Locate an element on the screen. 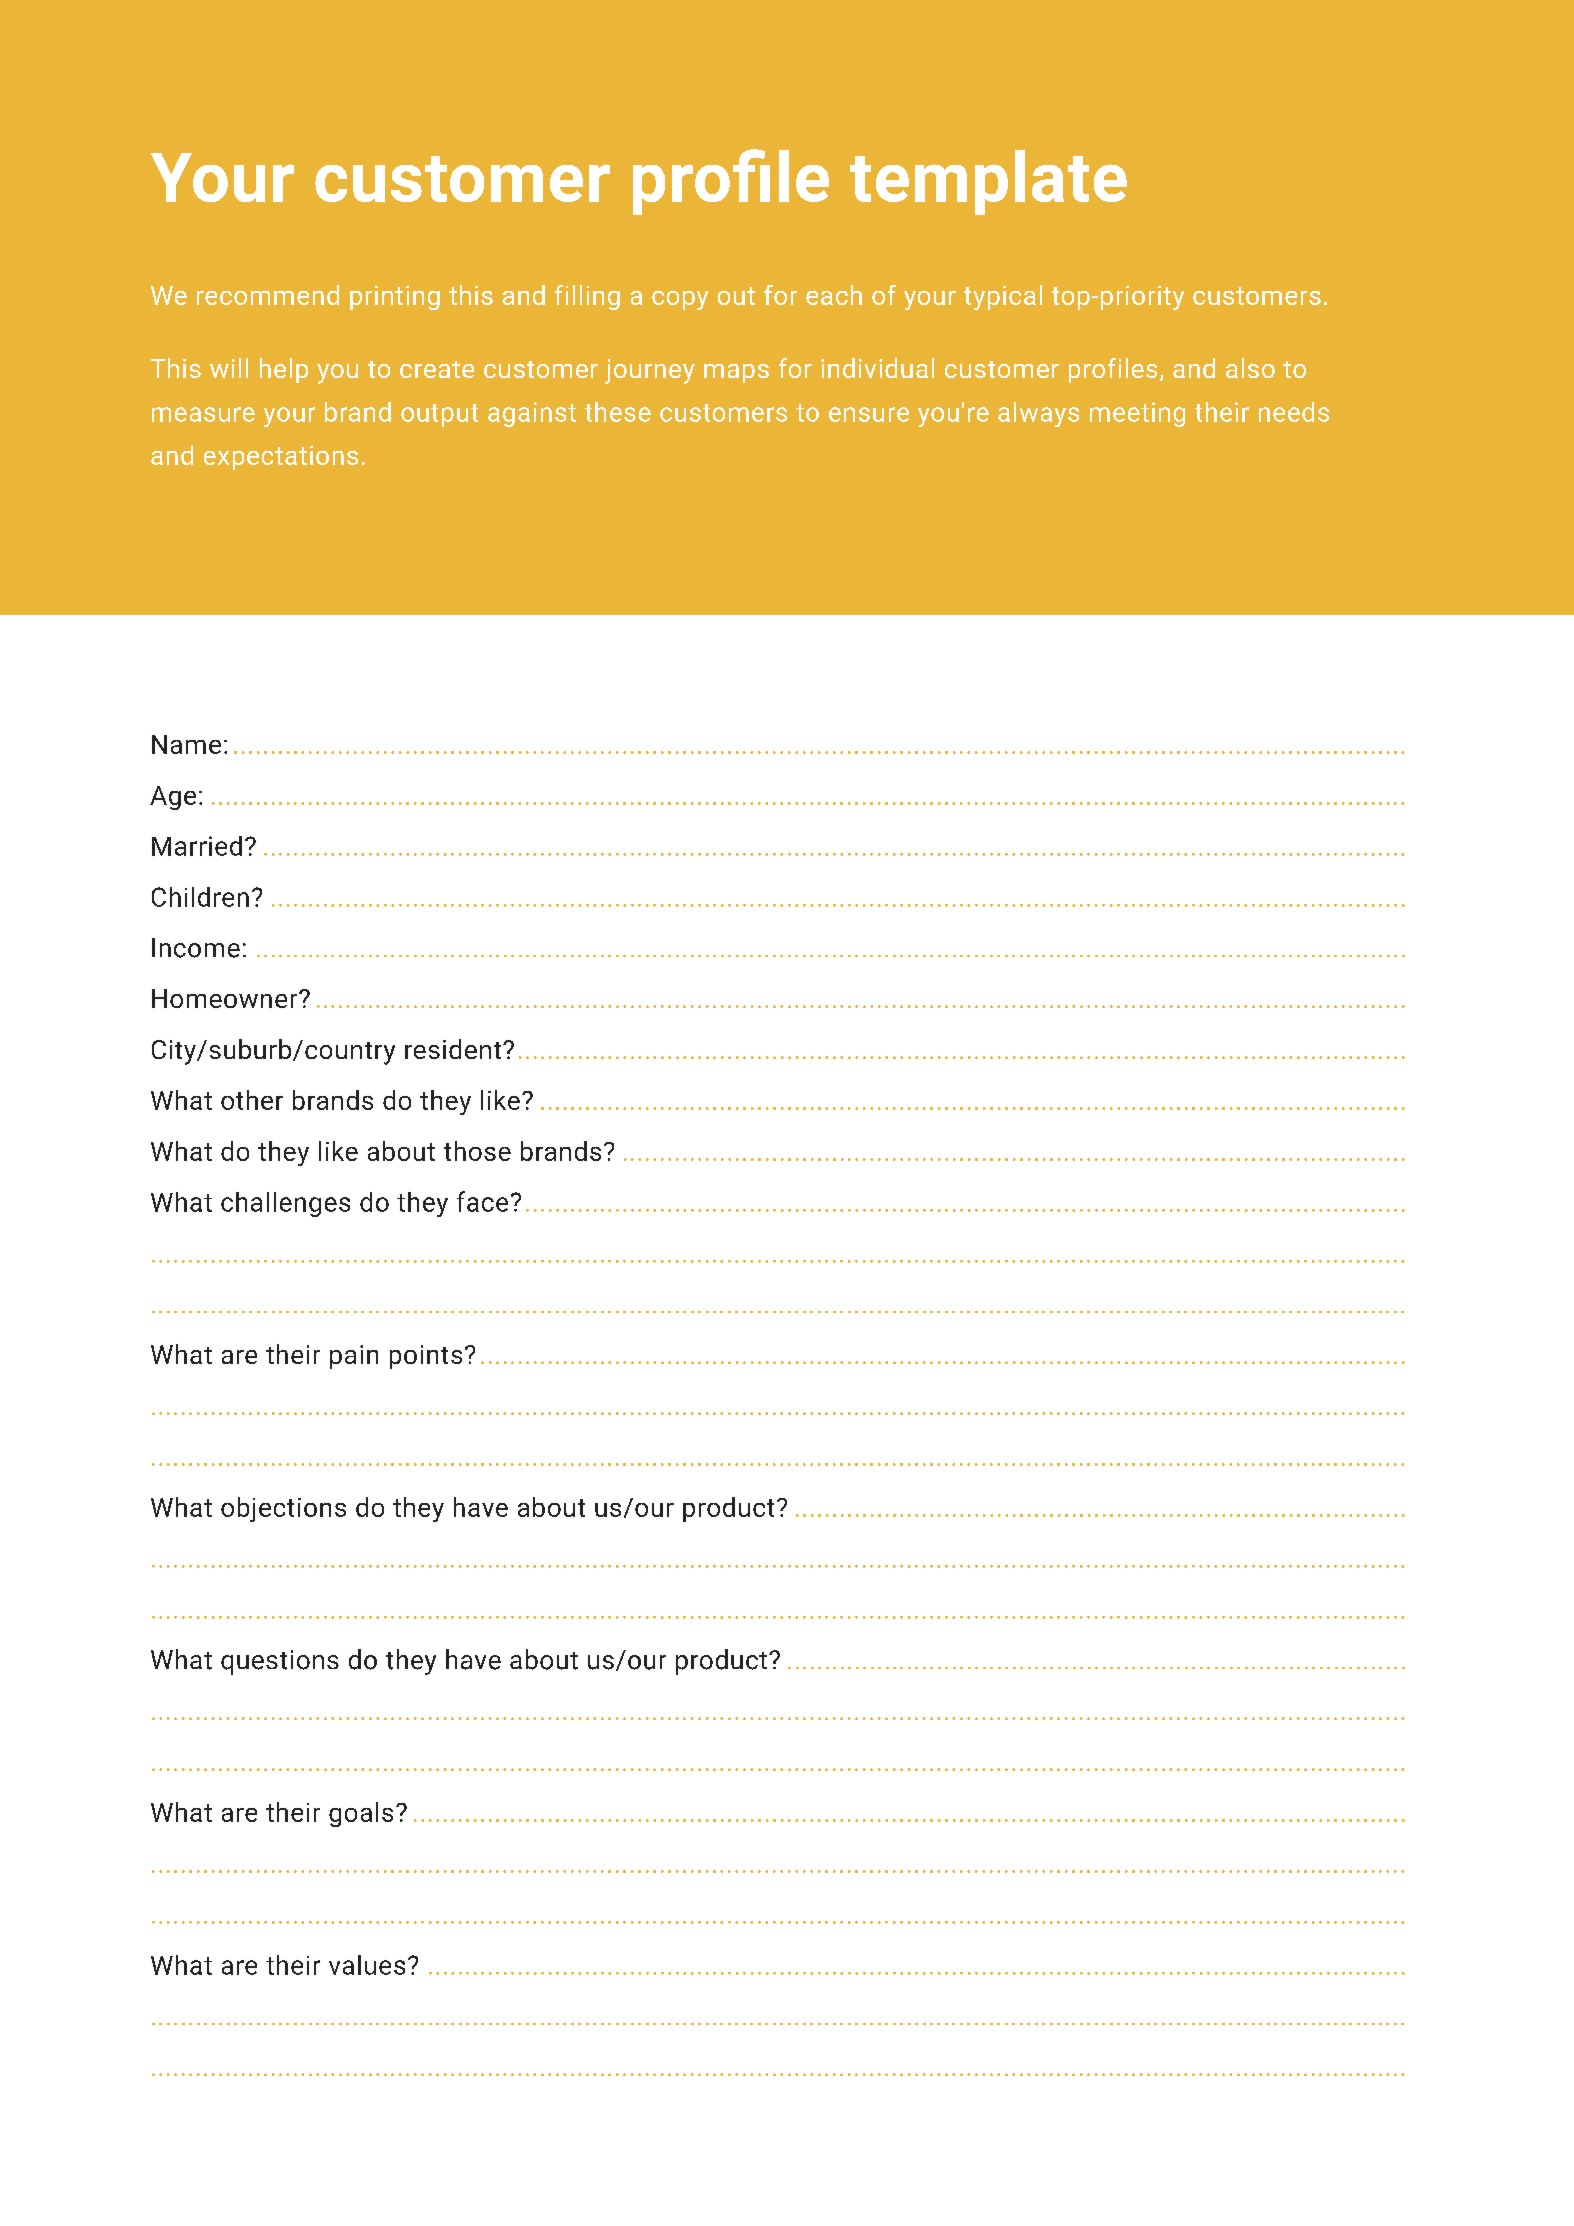 The width and height of the screenshot is (1574, 2226). objections is located at coordinates (283, 1509).
